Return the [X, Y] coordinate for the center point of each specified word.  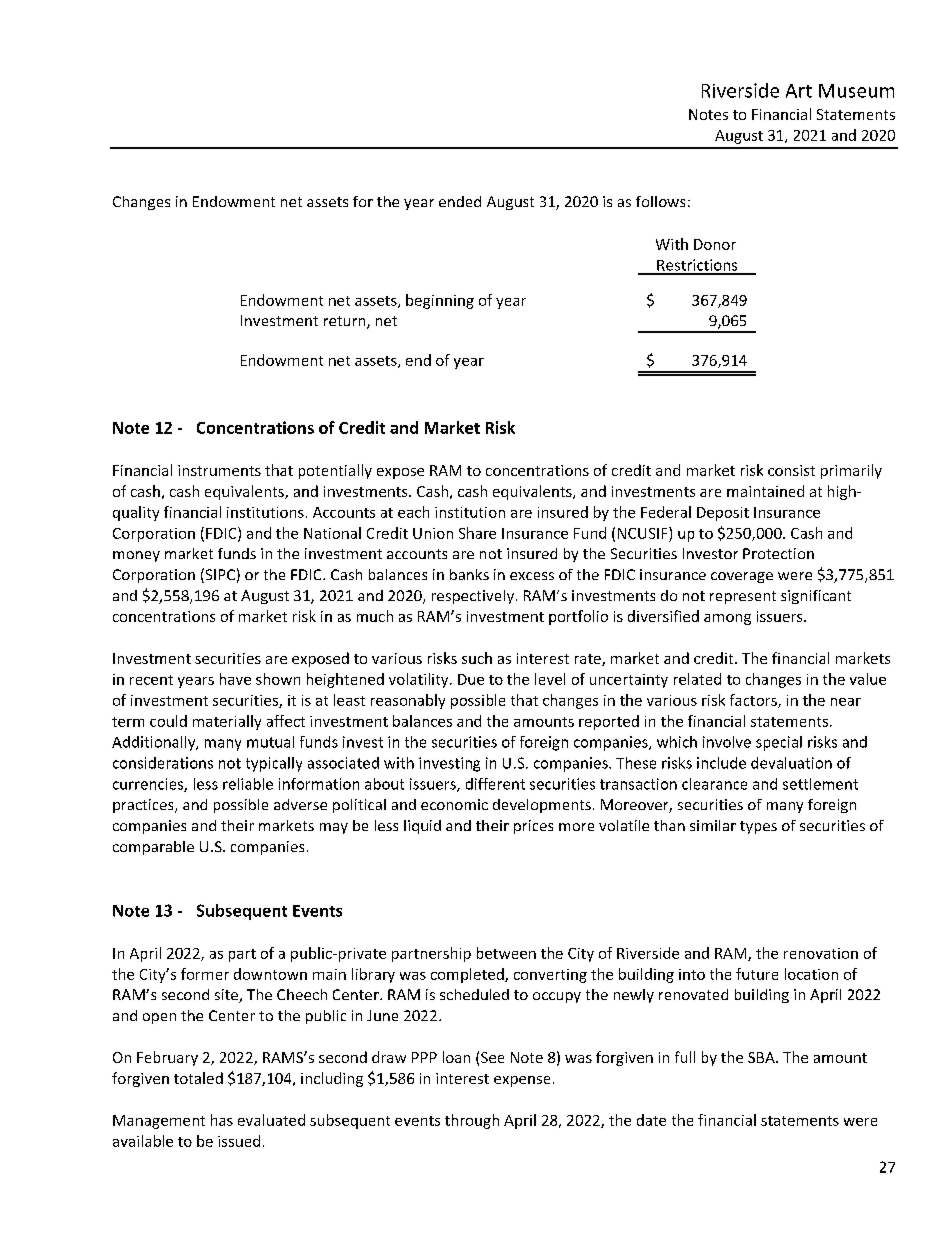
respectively [473, 597]
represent [743, 597]
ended [460, 201]
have [235, 679]
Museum [856, 91]
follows [660, 201]
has [222, 1120]
